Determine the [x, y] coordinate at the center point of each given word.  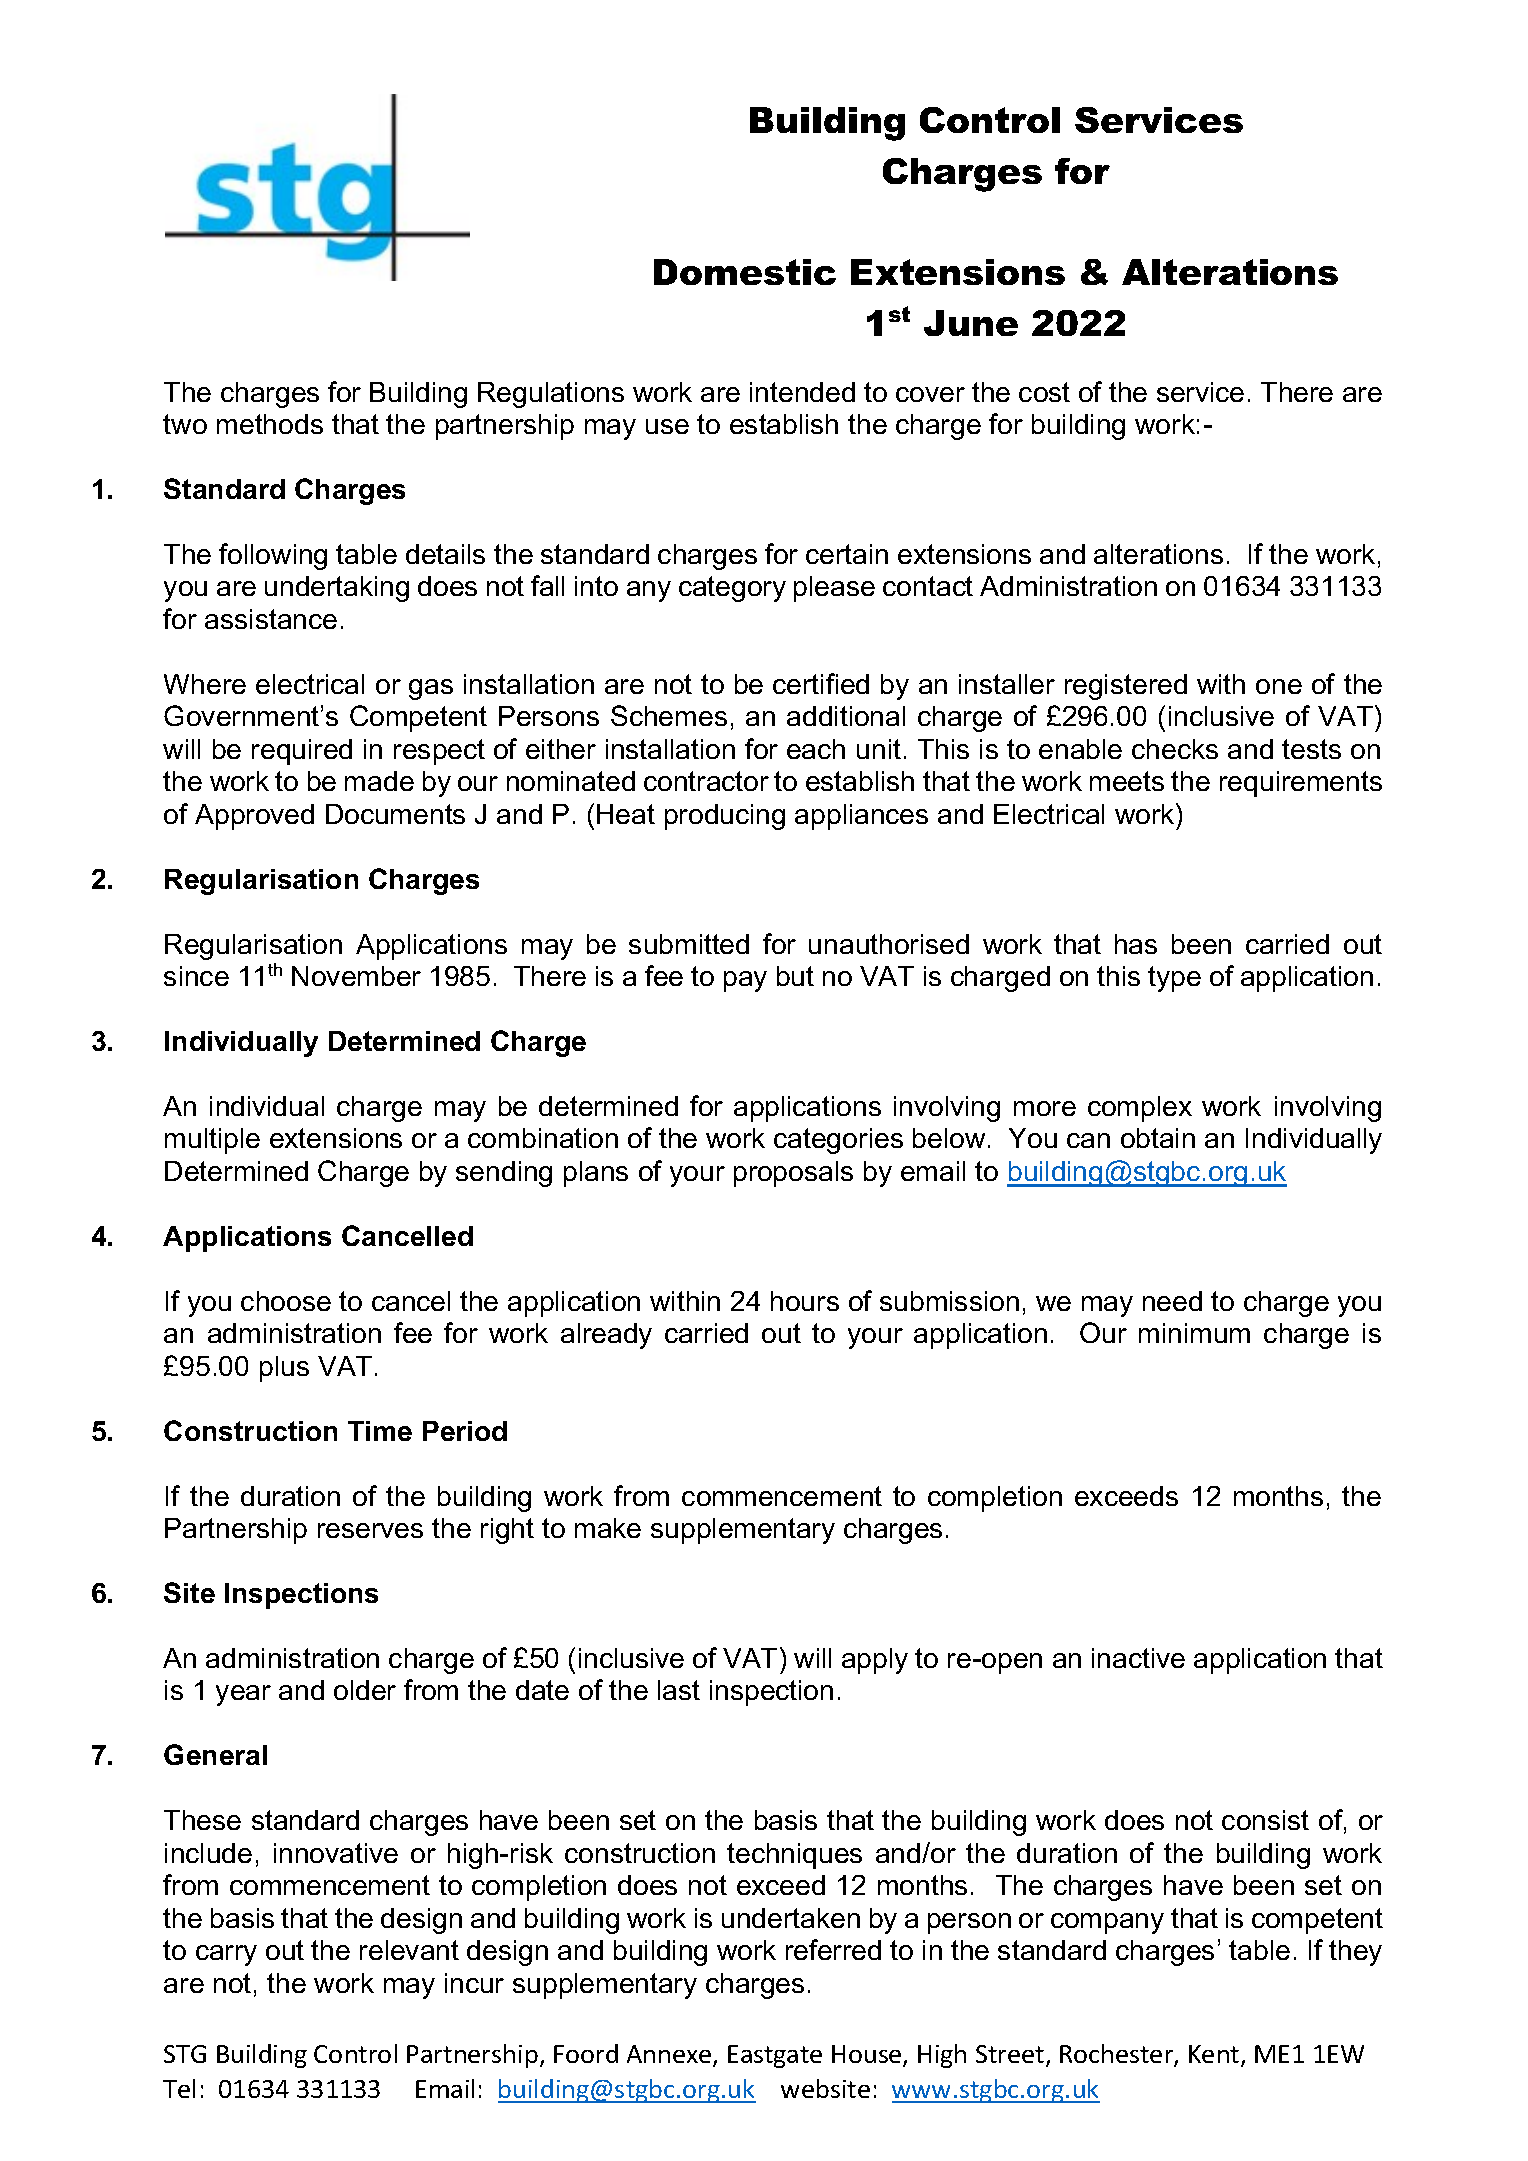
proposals [793, 1174]
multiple [212, 1141]
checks [1175, 749]
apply [875, 1661]
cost [1044, 392]
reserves [370, 1530]
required [302, 752]
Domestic [745, 272]
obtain [1158, 1138]
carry [226, 1955]
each [816, 749]
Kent [1215, 2055]
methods [270, 424]
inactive [1138, 1658]
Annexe [670, 2055]
